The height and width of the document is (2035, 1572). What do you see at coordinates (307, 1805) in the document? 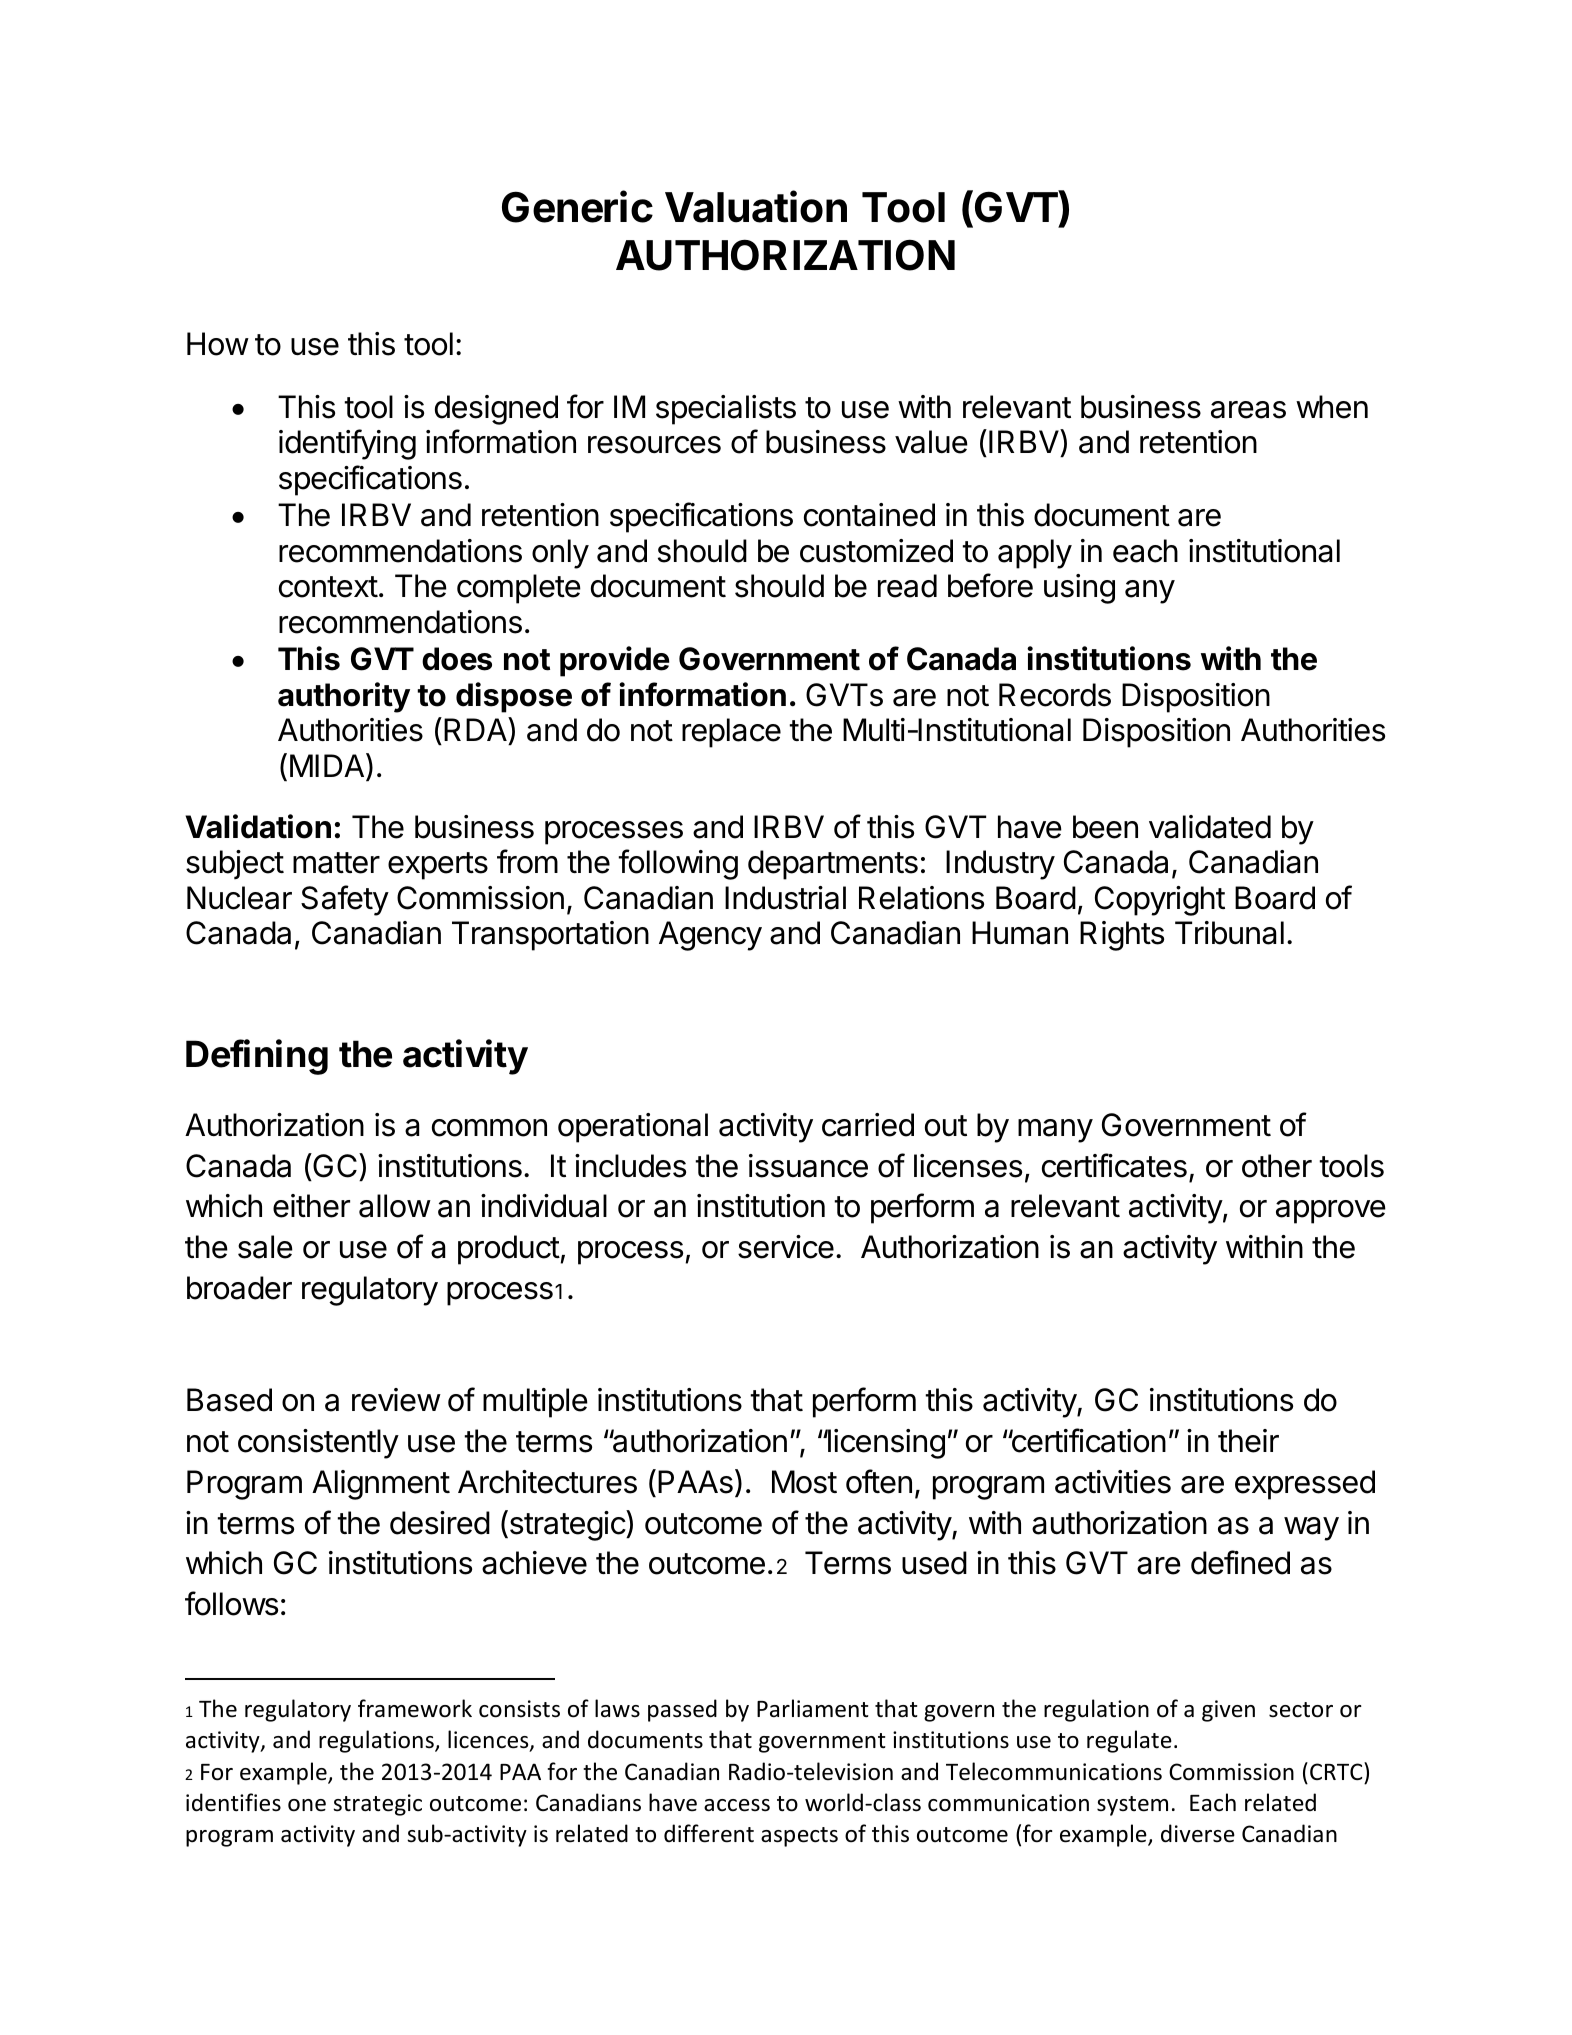
I see `one` at bounding box center [307, 1805].
